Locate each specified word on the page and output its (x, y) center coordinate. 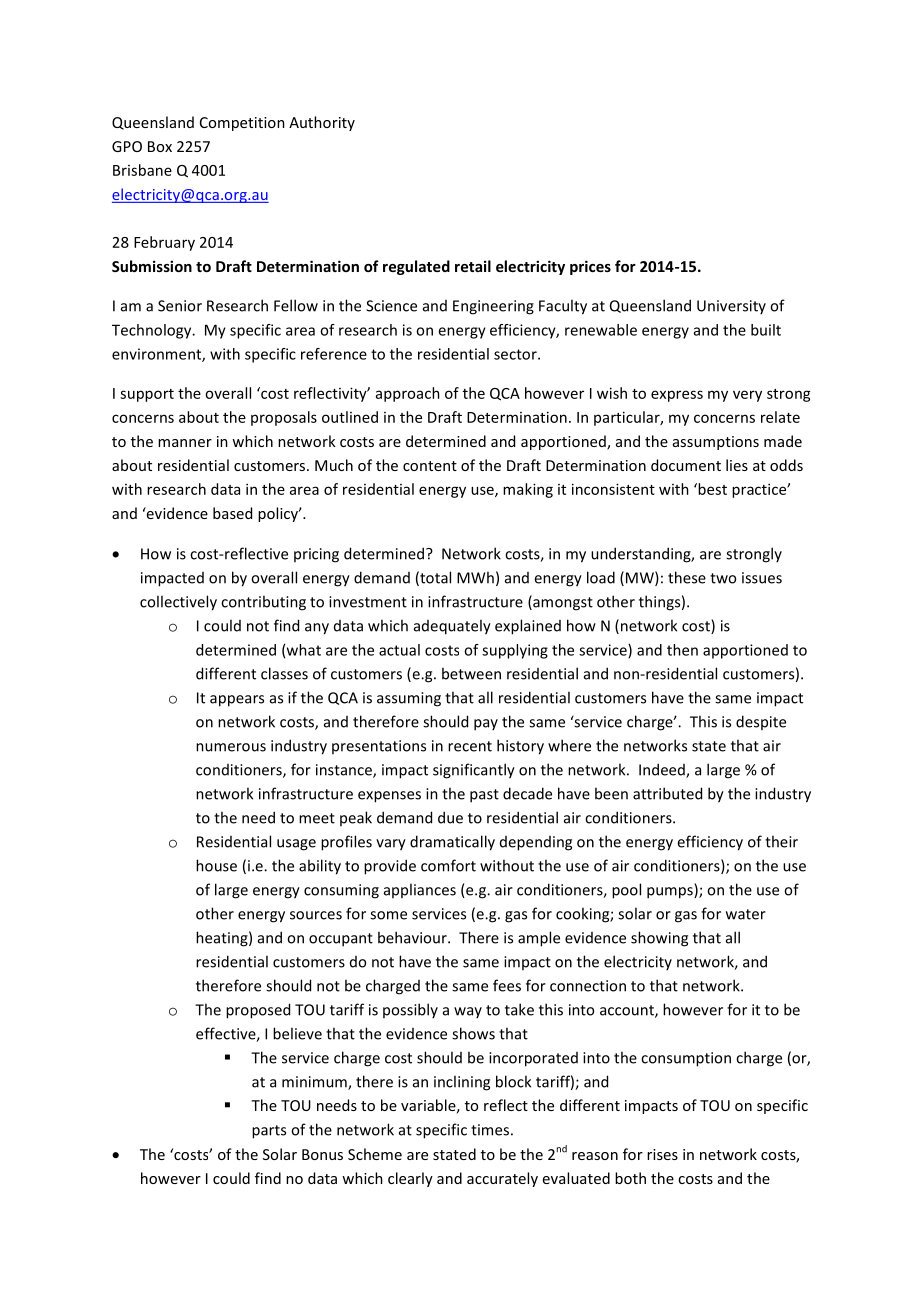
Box (160, 146)
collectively (178, 603)
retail (473, 266)
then (682, 650)
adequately (452, 627)
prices (590, 267)
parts (269, 1132)
